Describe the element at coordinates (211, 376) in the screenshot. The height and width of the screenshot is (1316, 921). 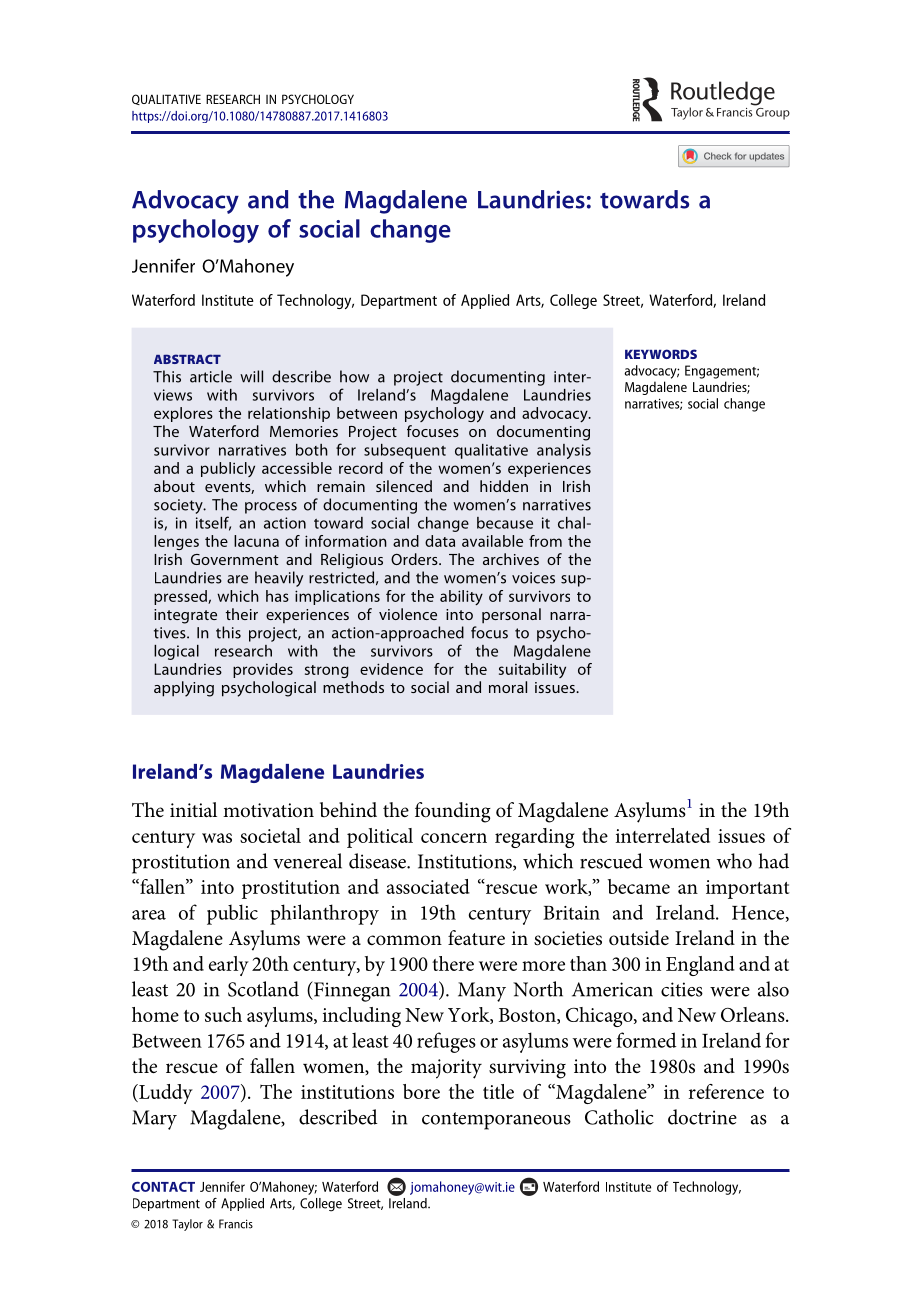
I see `article` at that location.
